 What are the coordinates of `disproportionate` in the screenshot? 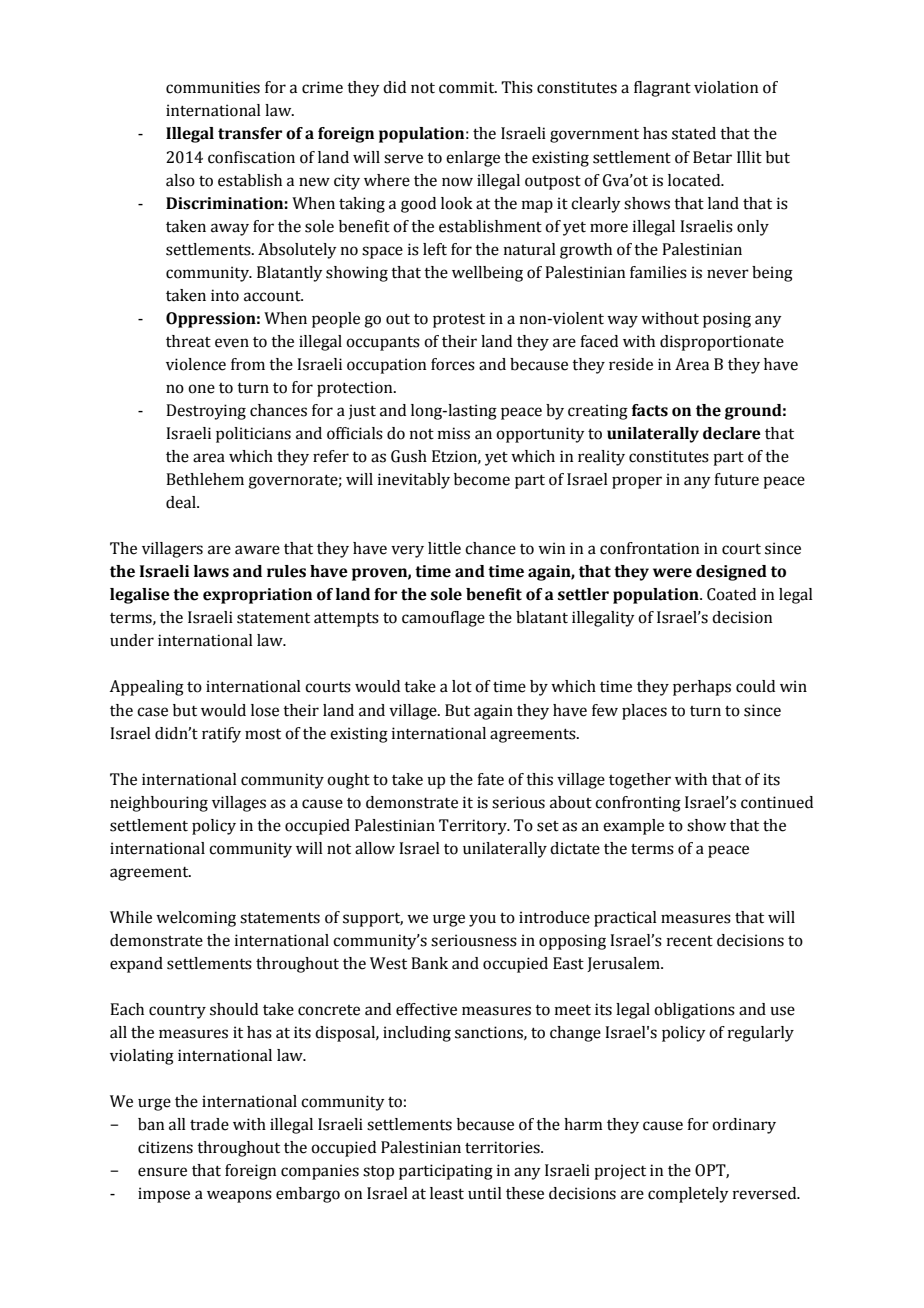 It's located at (722, 343).
